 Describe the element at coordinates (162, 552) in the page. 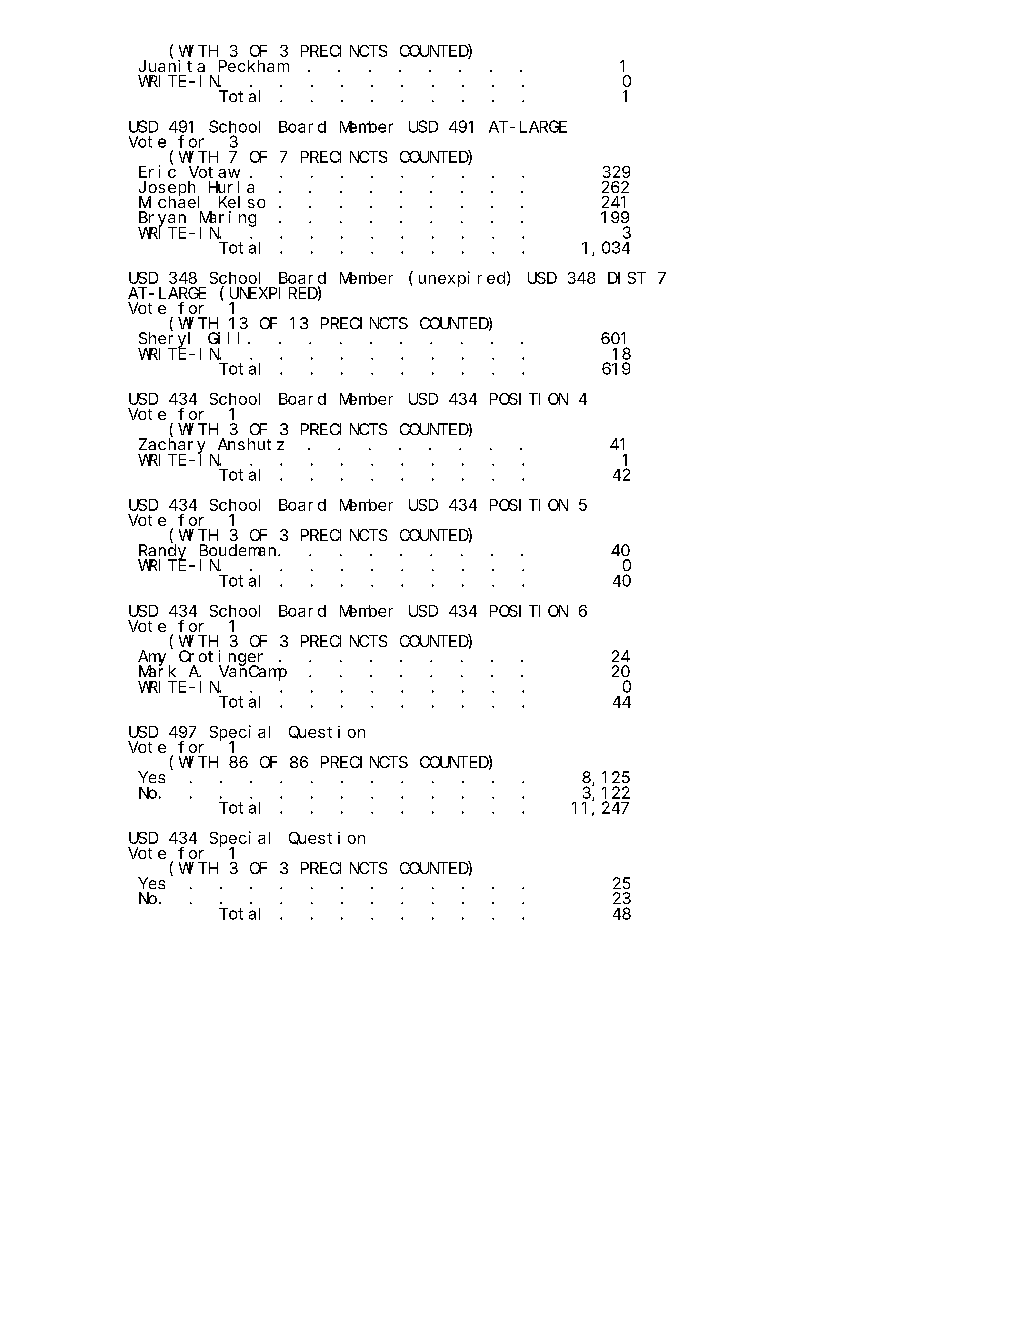

I see `Randy` at that location.
